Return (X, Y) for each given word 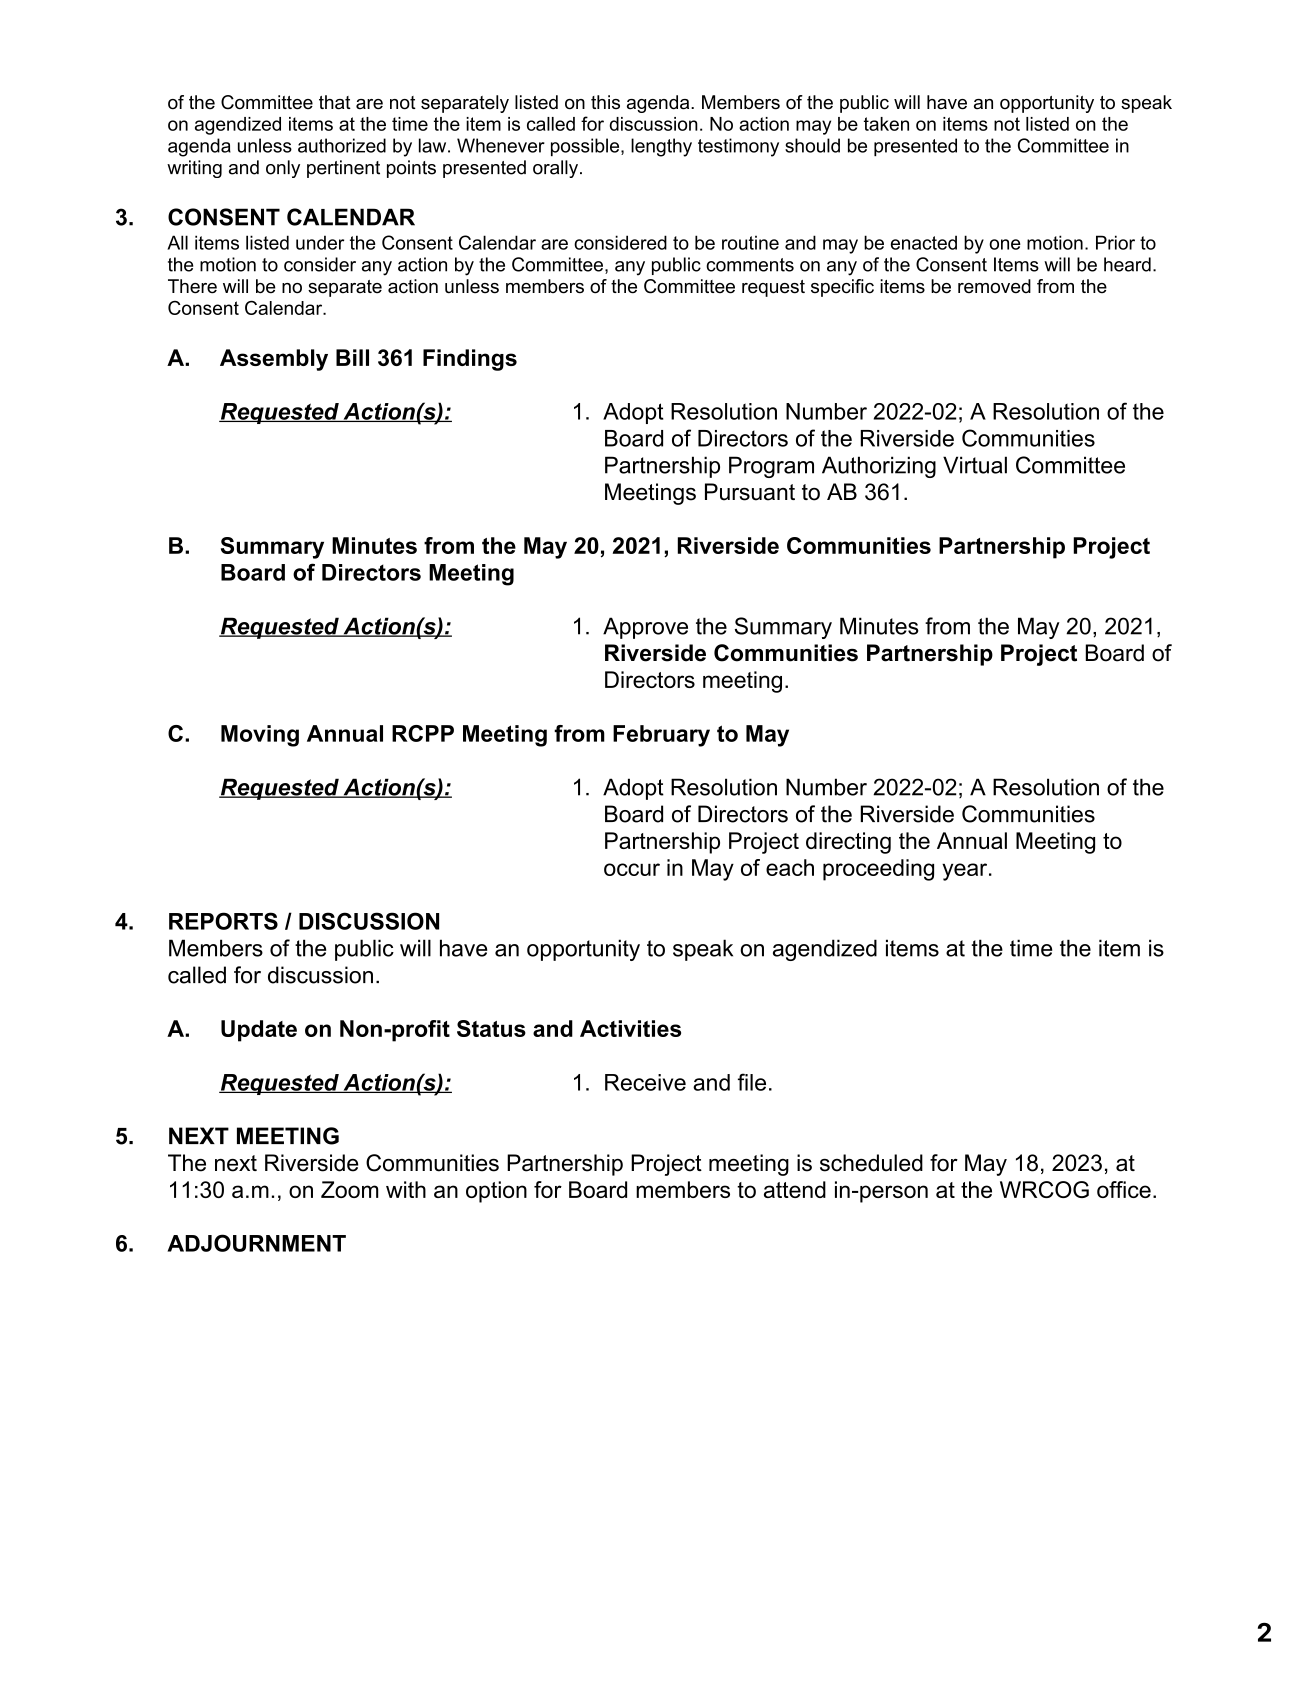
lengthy (661, 147)
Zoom (349, 1189)
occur (632, 869)
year (966, 872)
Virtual (975, 465)
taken (886, 124)
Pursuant (750, 492)
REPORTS (223, 921)
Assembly (274, 360)
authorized (342, 145)
